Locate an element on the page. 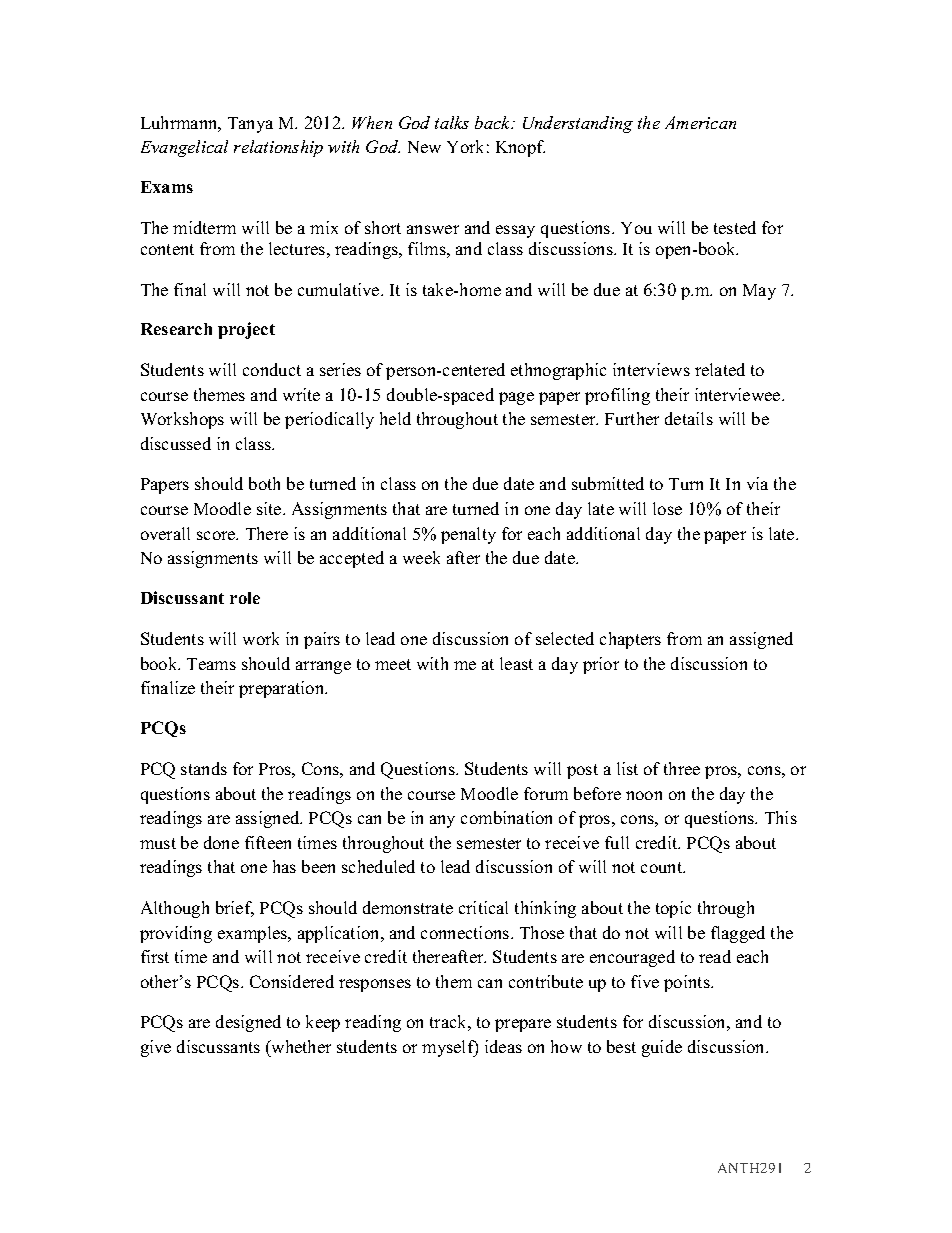 The image size is (952, 1233). American is located at coordinates (700, 122).
